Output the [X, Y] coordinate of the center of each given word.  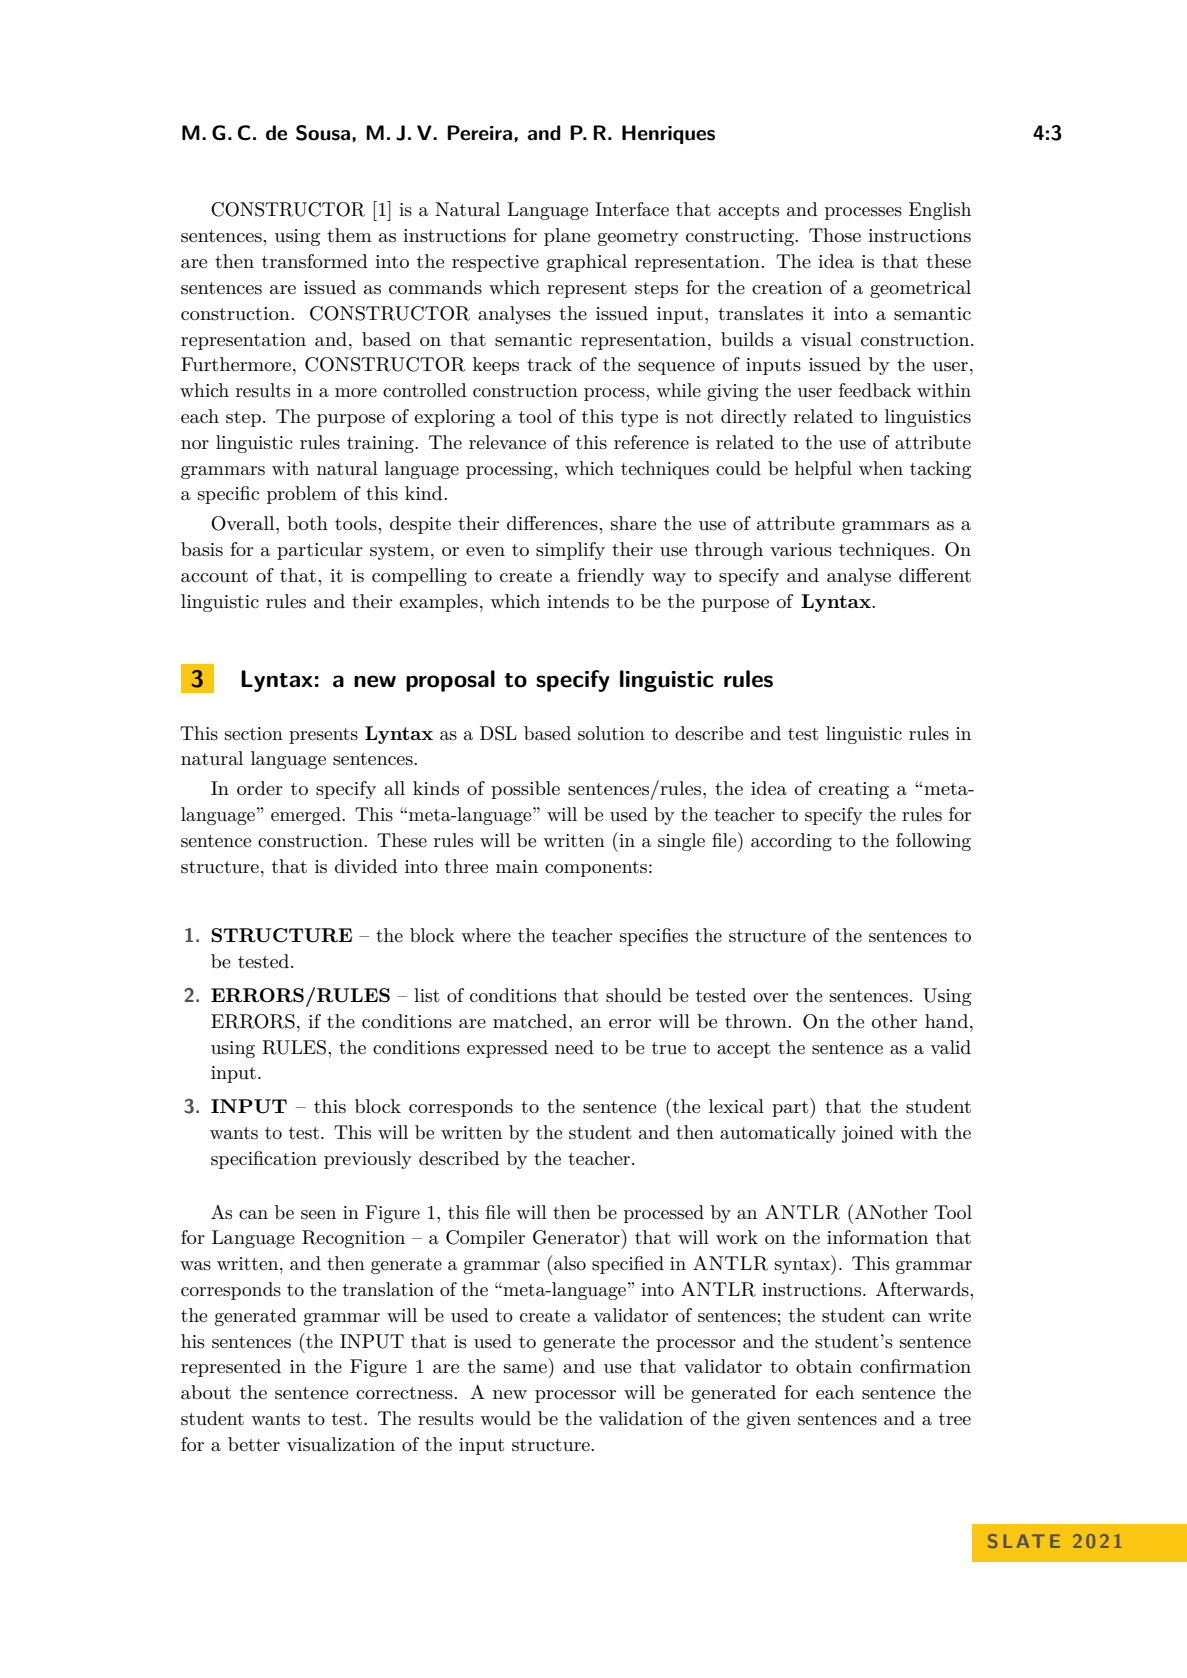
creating [854, 790]
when [881, 468]
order [260, 788]
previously [368, 1160]
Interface [632, 209]
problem [302, 495]
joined [867, 1134]
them [349, 235]
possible [525, 790]
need [574, 1047]
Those [835, 235]
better [254, 1444]
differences [553, 523]
